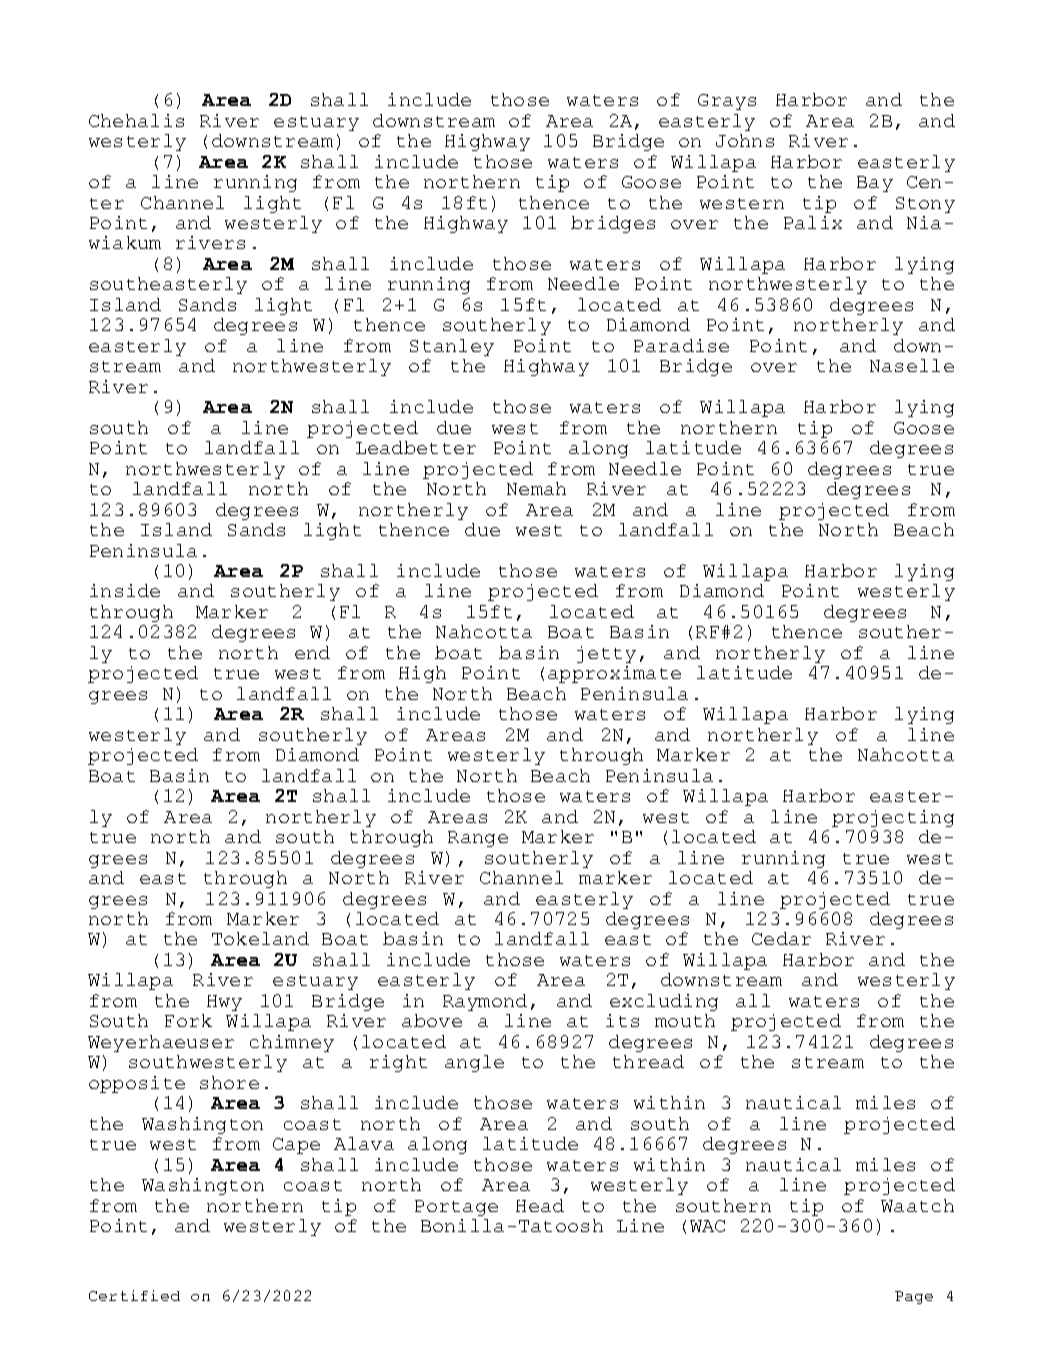 The height and width of the image is (1351, 1044). I want to click on jetty, so click(606, 654).
